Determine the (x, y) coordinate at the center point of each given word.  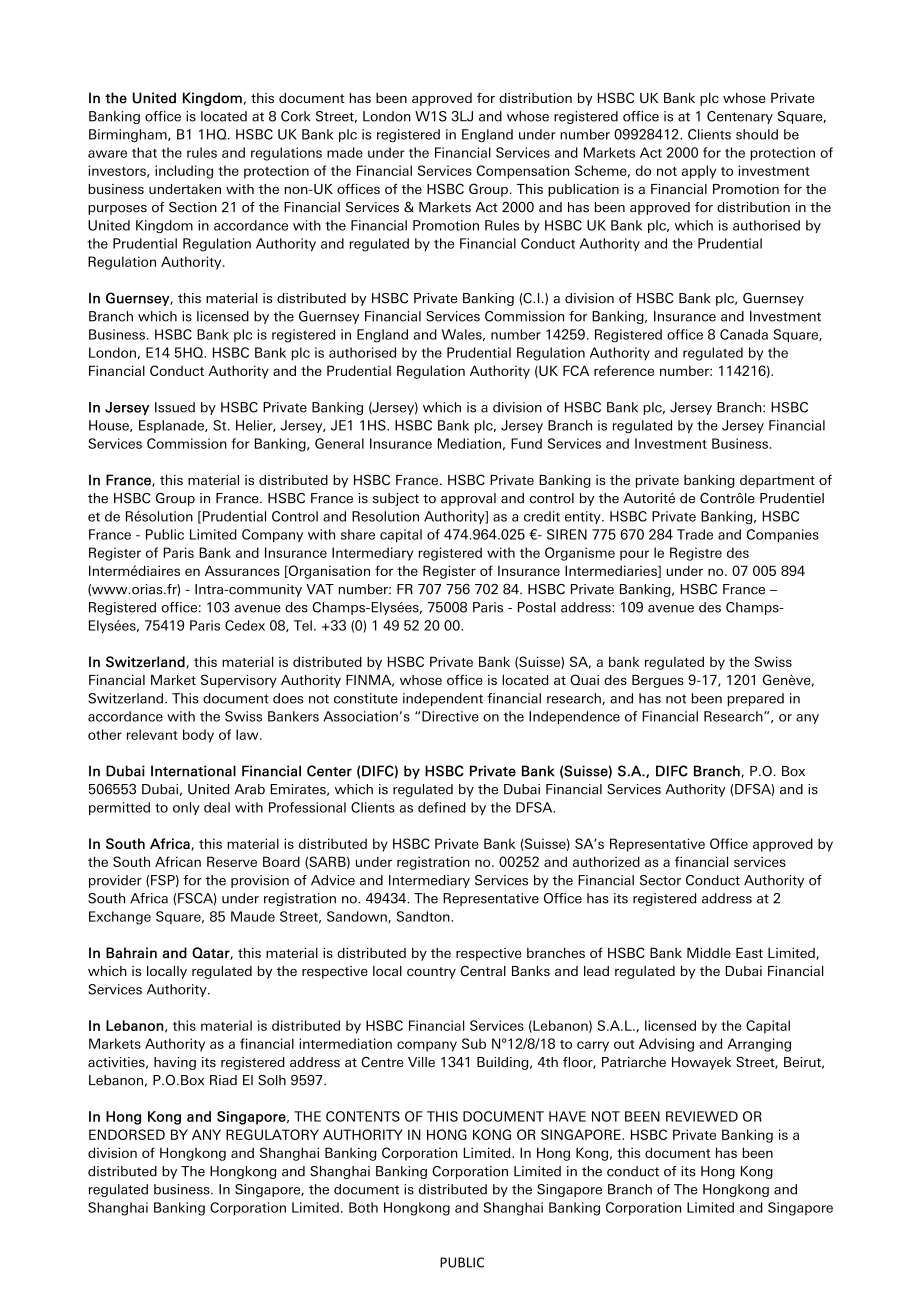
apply (699, 172)
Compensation (522, 172)
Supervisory (239, 681)
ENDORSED (127, 1134)
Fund (526, 443)
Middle (709, 953)
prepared (756, 699)
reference (624, 370)
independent (443, 699)
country (431, 973)
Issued (175, 407)
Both (363, 1207)
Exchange (120, 918)
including (184, 172)
